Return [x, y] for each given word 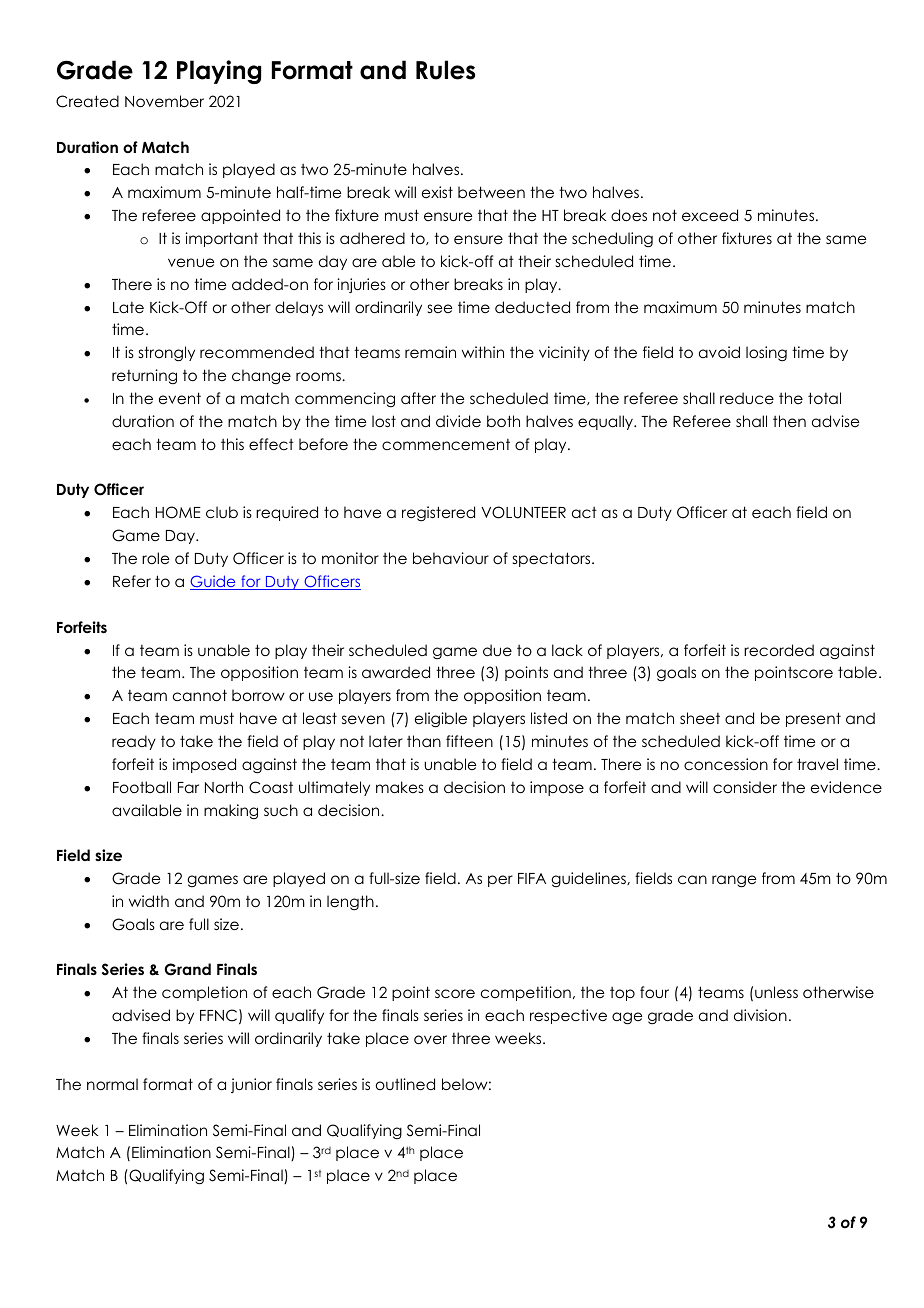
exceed [710, 215]
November [164, 101]
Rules [445, 70]
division [760, 1015]
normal [112, 1084]
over [430, 1039]
